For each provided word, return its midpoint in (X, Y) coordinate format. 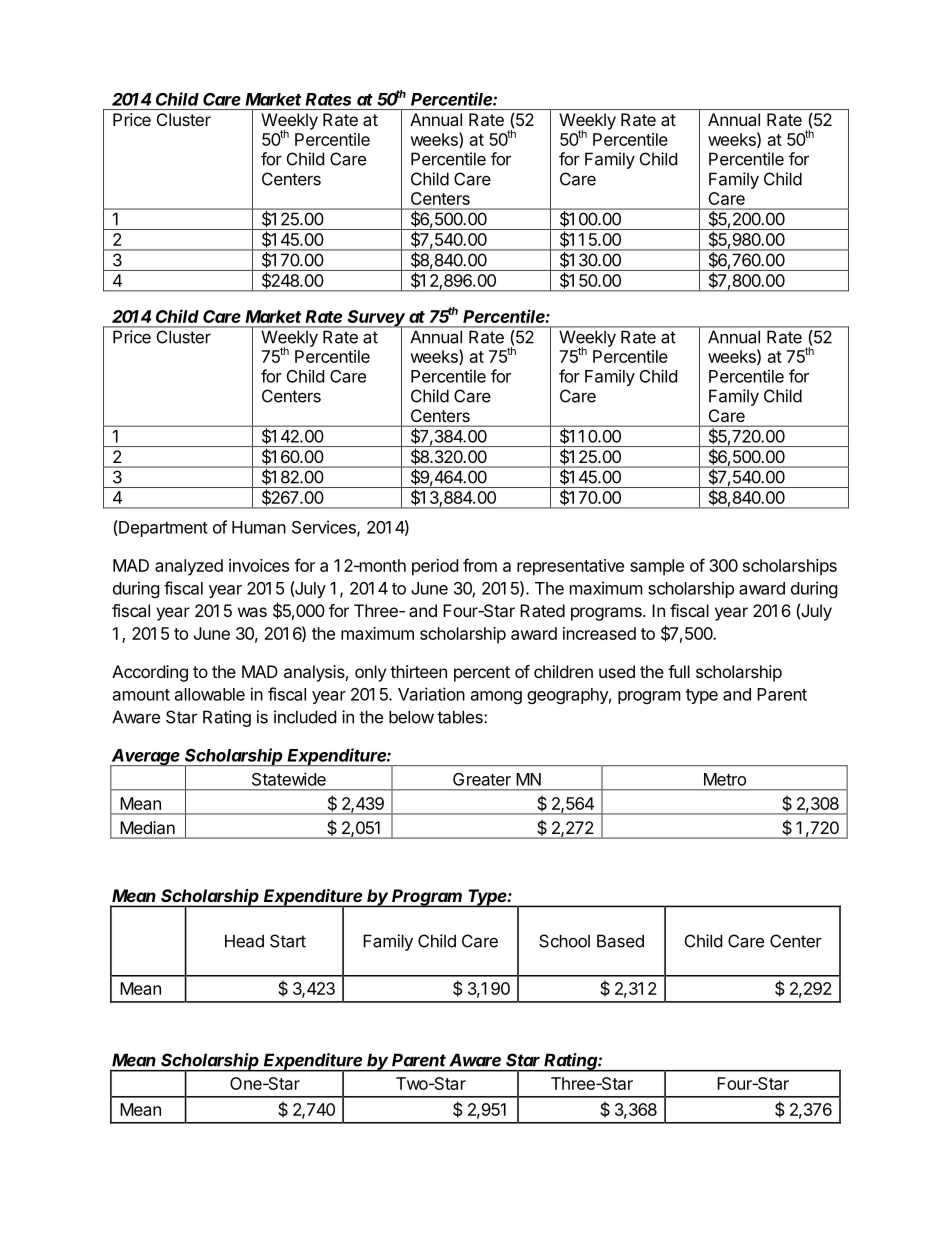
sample (657, 567)
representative (570, 567)
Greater (482, 779)
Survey (377, 319)
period (435, 567)
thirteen (418, 671)
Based (620, 941)
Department (162, 528)
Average (146, 758)
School (564, 941)
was (252, 612)
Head (244, 941)
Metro (725, 779)
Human (259, 527)
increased (599, 633)
